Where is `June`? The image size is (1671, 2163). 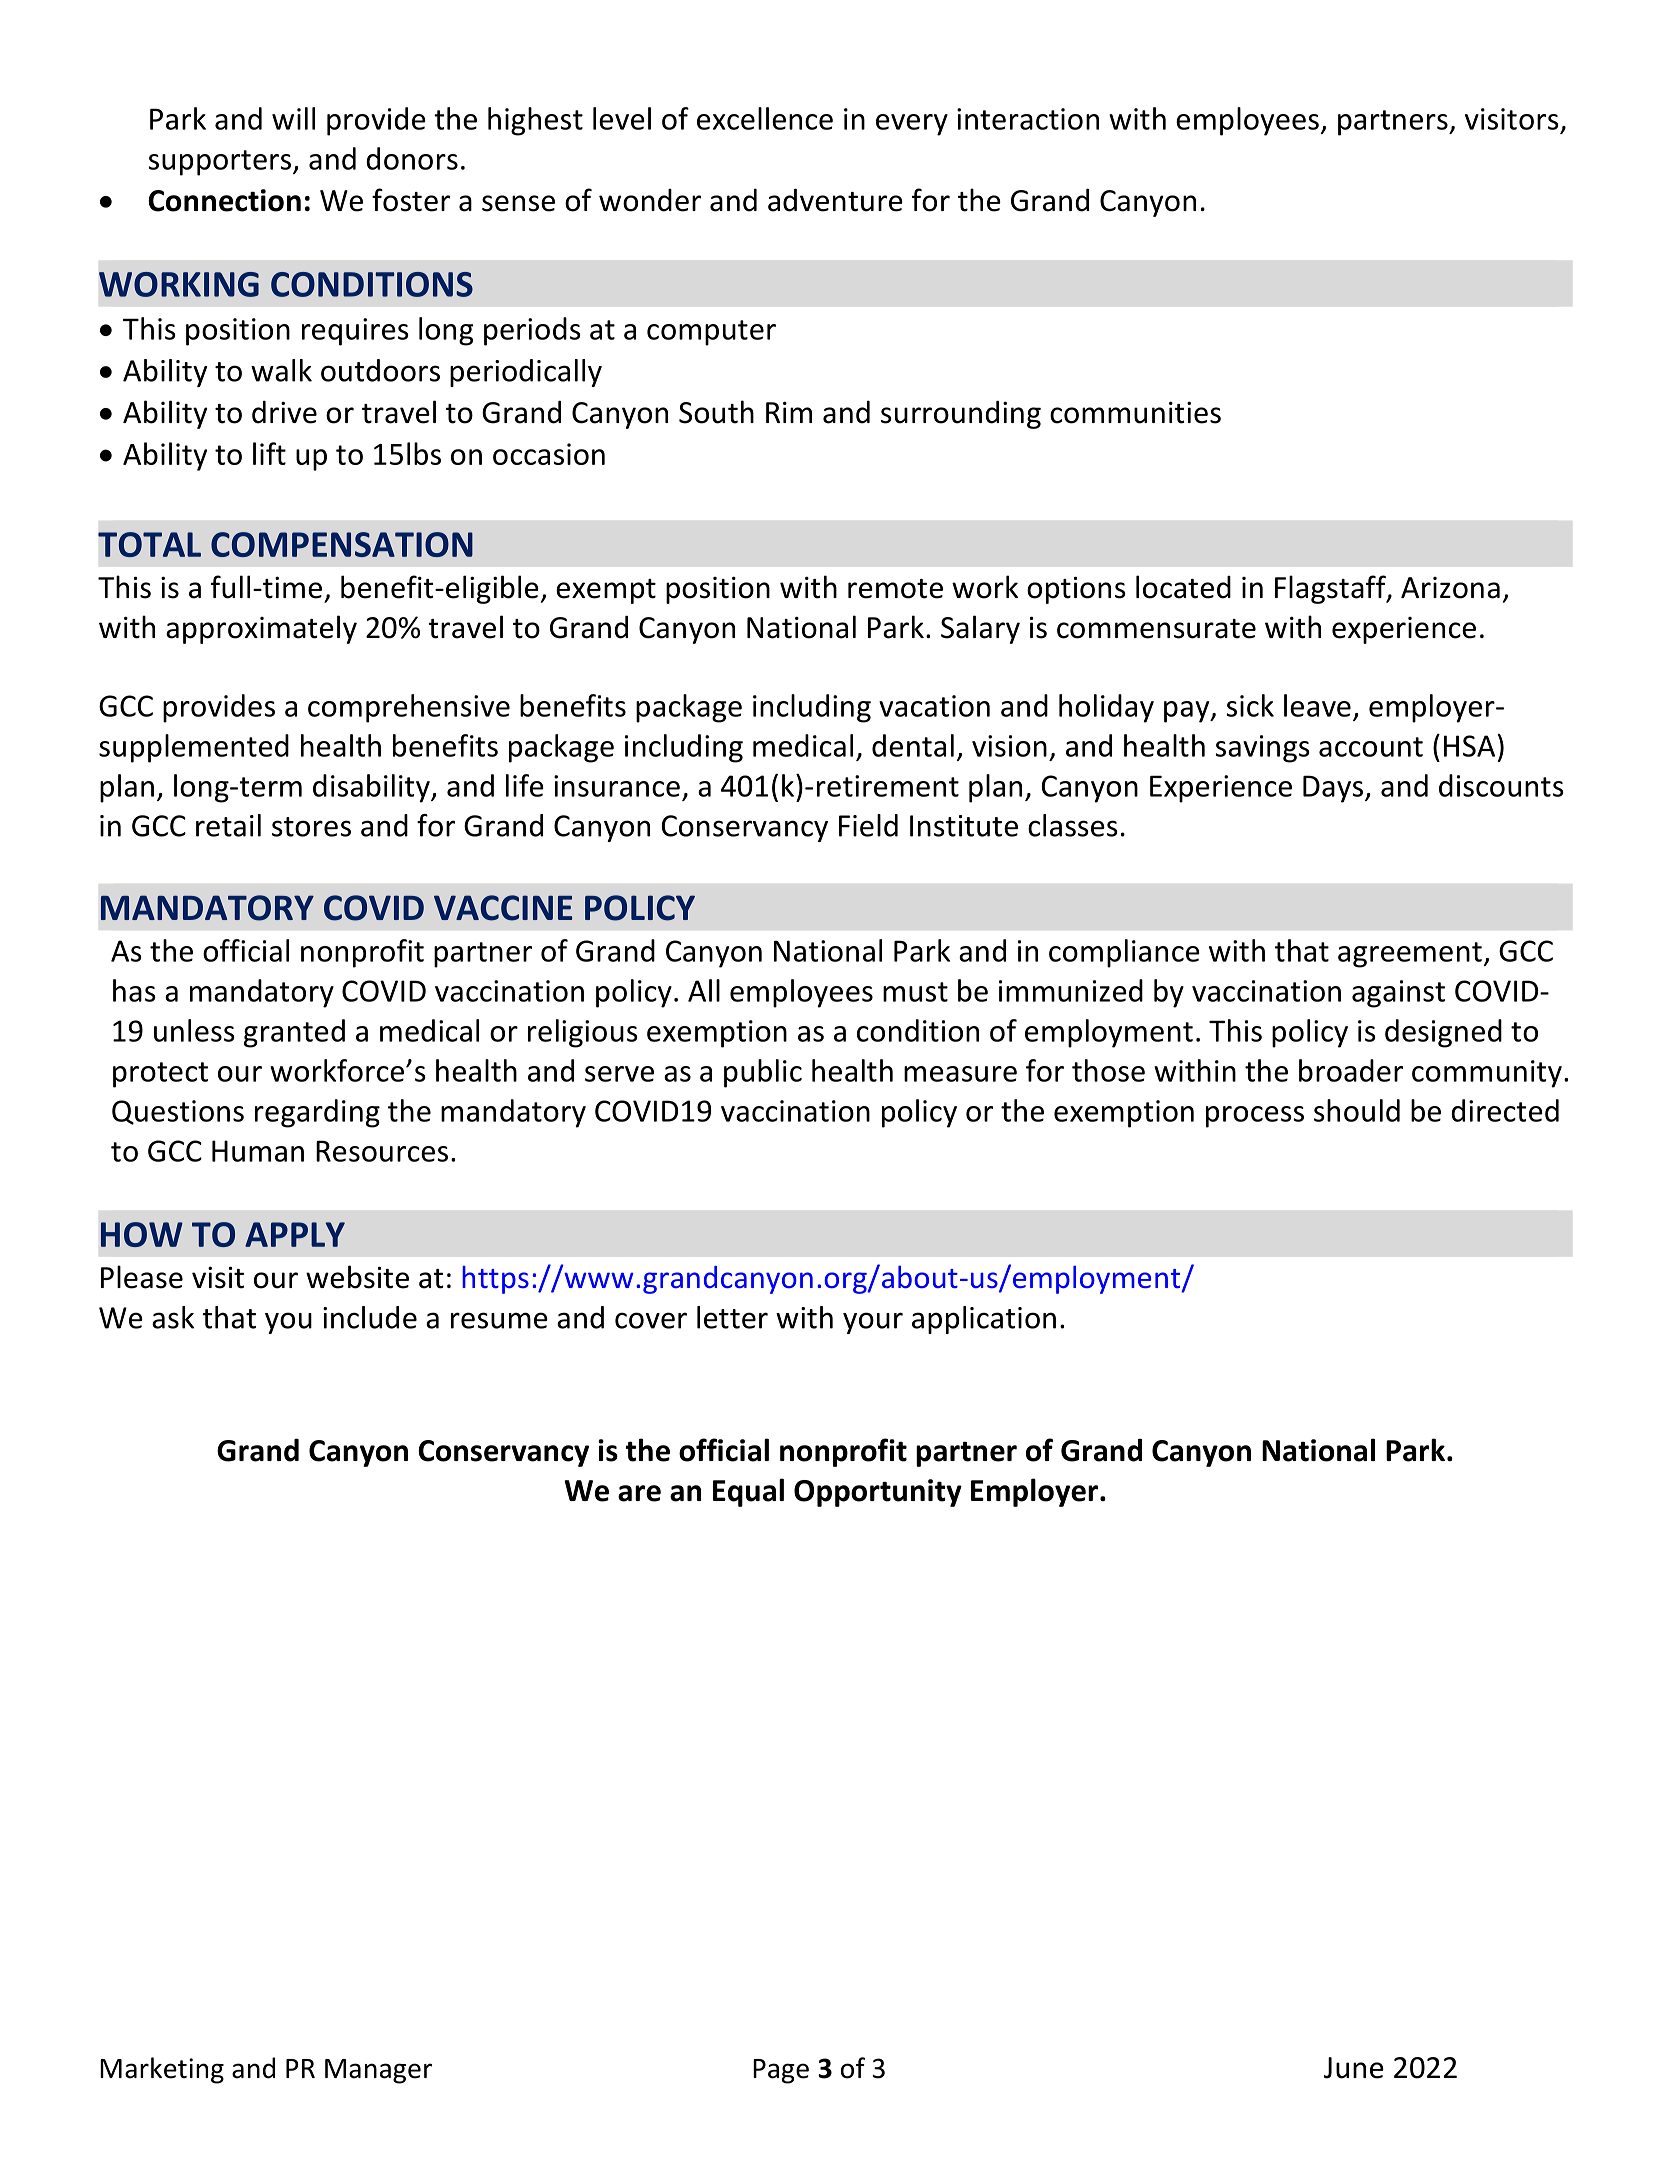 June is located at coordinates (1354, 2068).
